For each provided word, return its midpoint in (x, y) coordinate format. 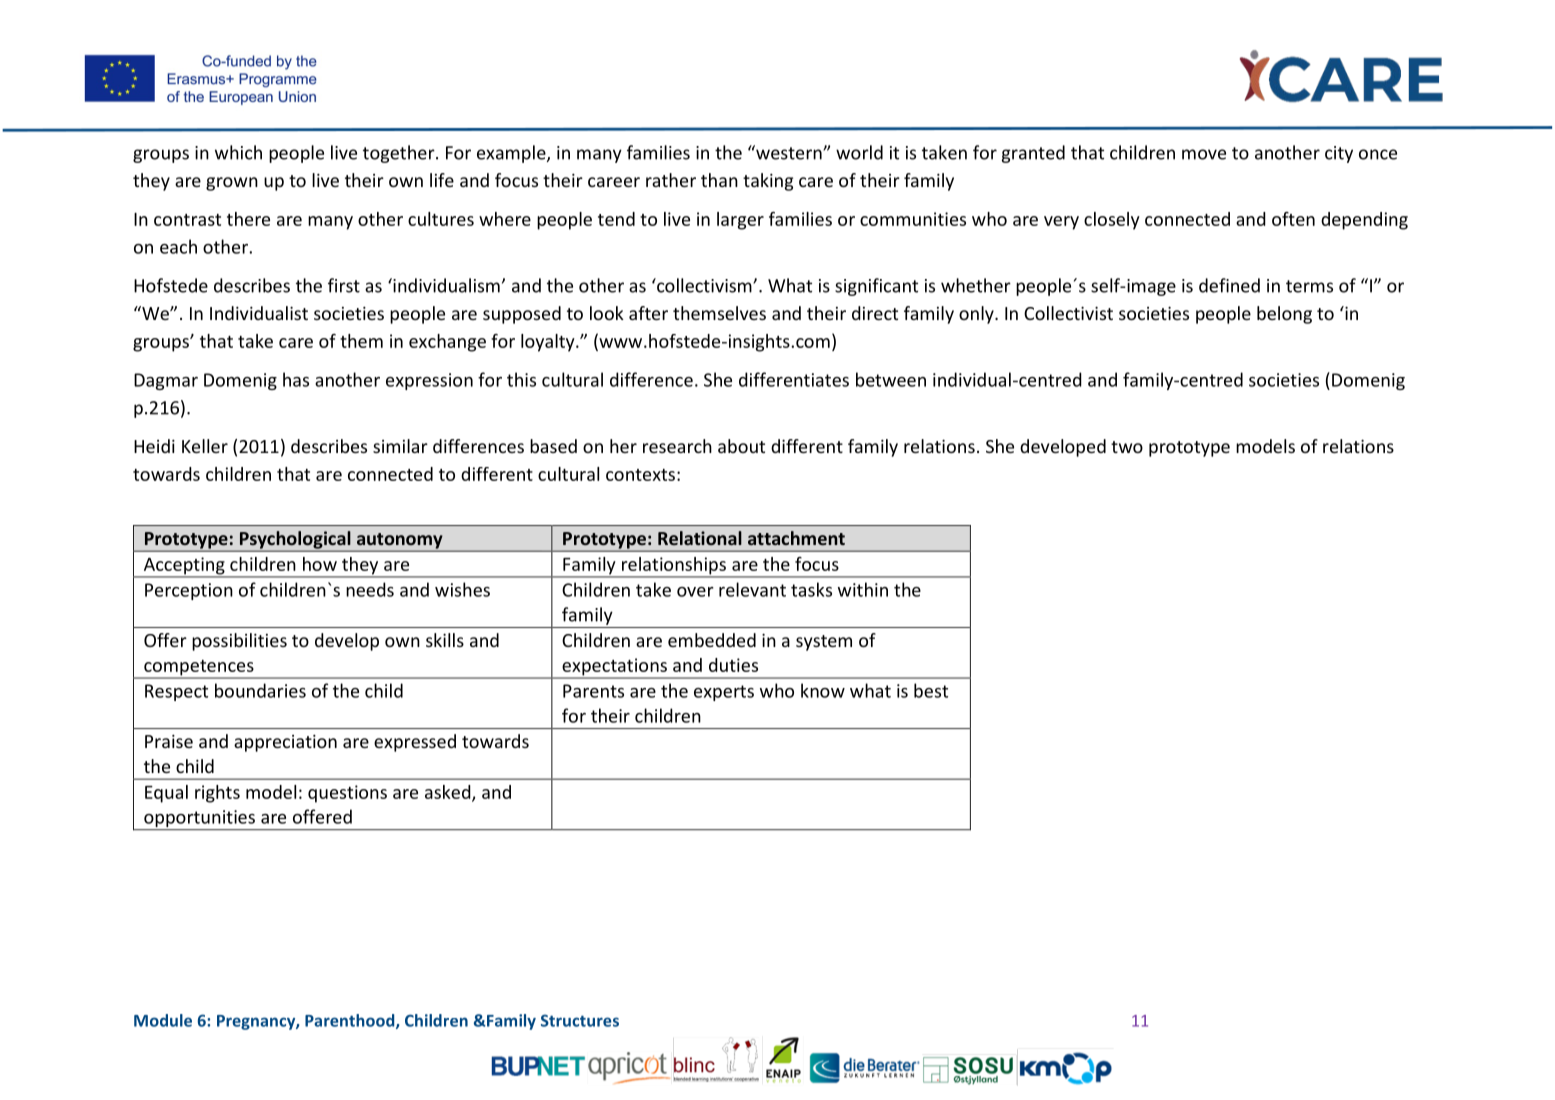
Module (163, 1020)
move (1204, 154)
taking (768, 182)
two (1127, 447)
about (741, 446)
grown (232, 184)
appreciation (285, 743)
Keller (205, 446)
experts (724, 693)
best (931, 690)
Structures (580, 1020)
